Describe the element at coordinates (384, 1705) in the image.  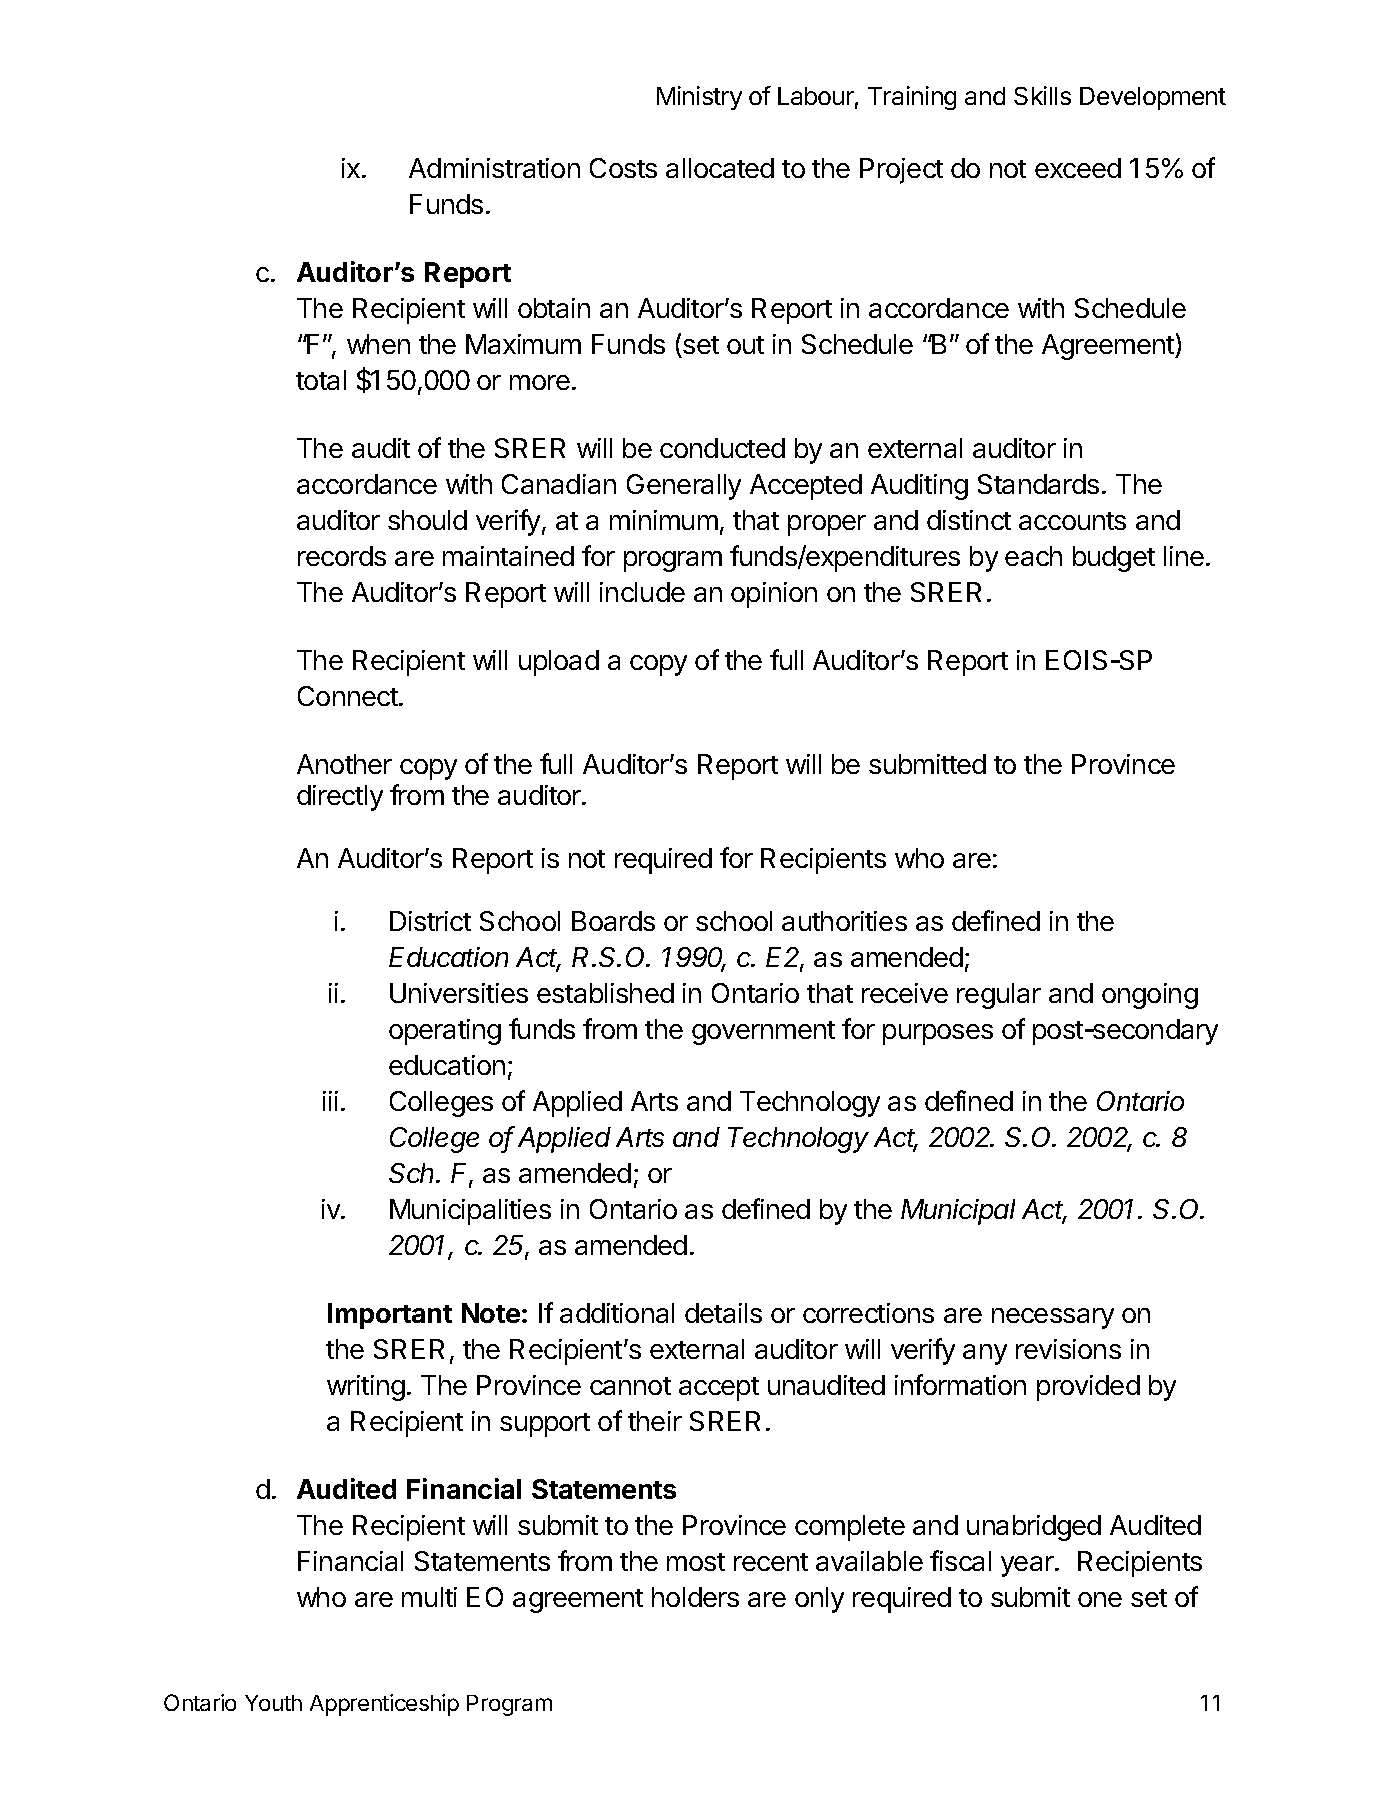
I see `Apprenticeship` at that location.
